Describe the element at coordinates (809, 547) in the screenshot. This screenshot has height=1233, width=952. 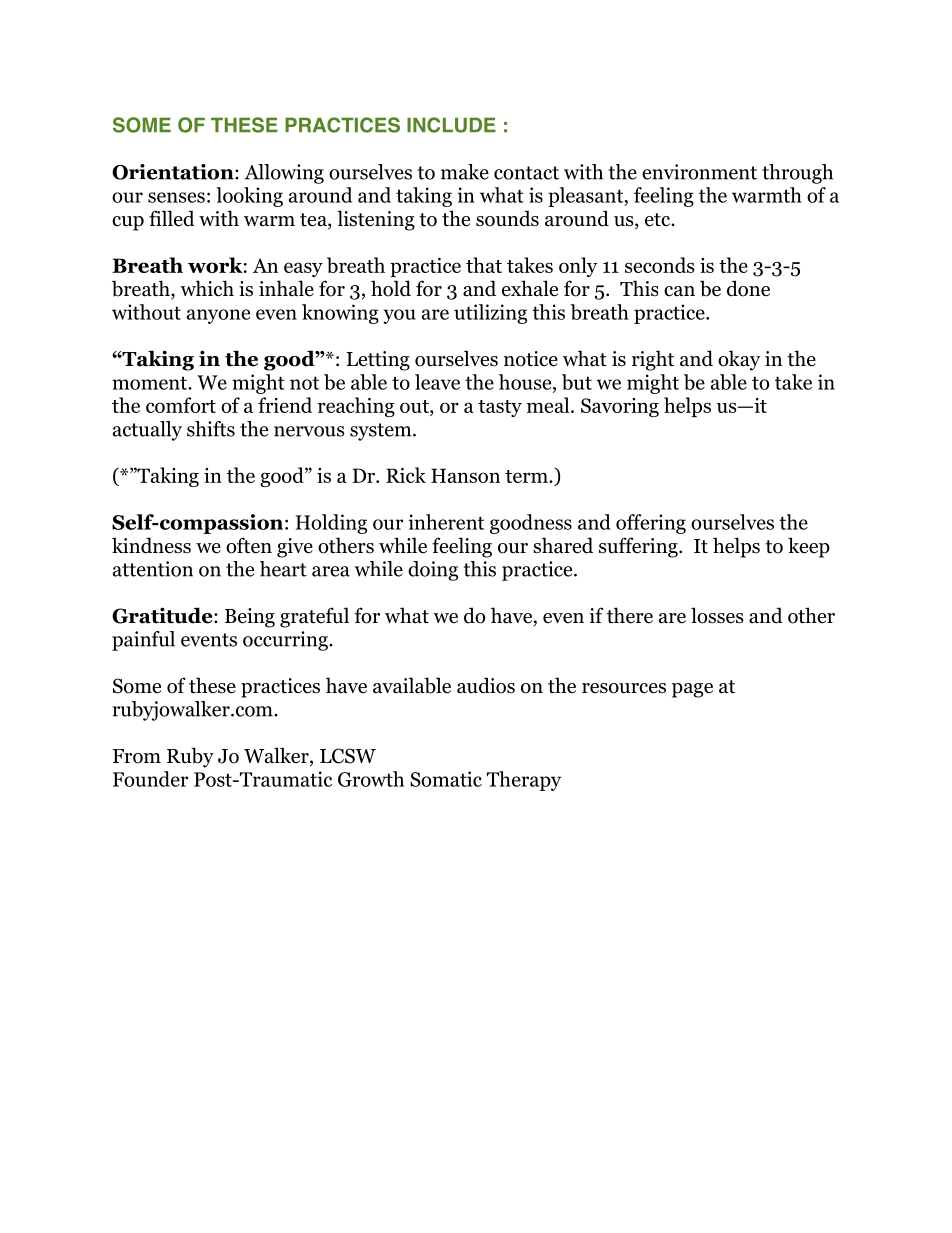
I see `keep` at that location.
